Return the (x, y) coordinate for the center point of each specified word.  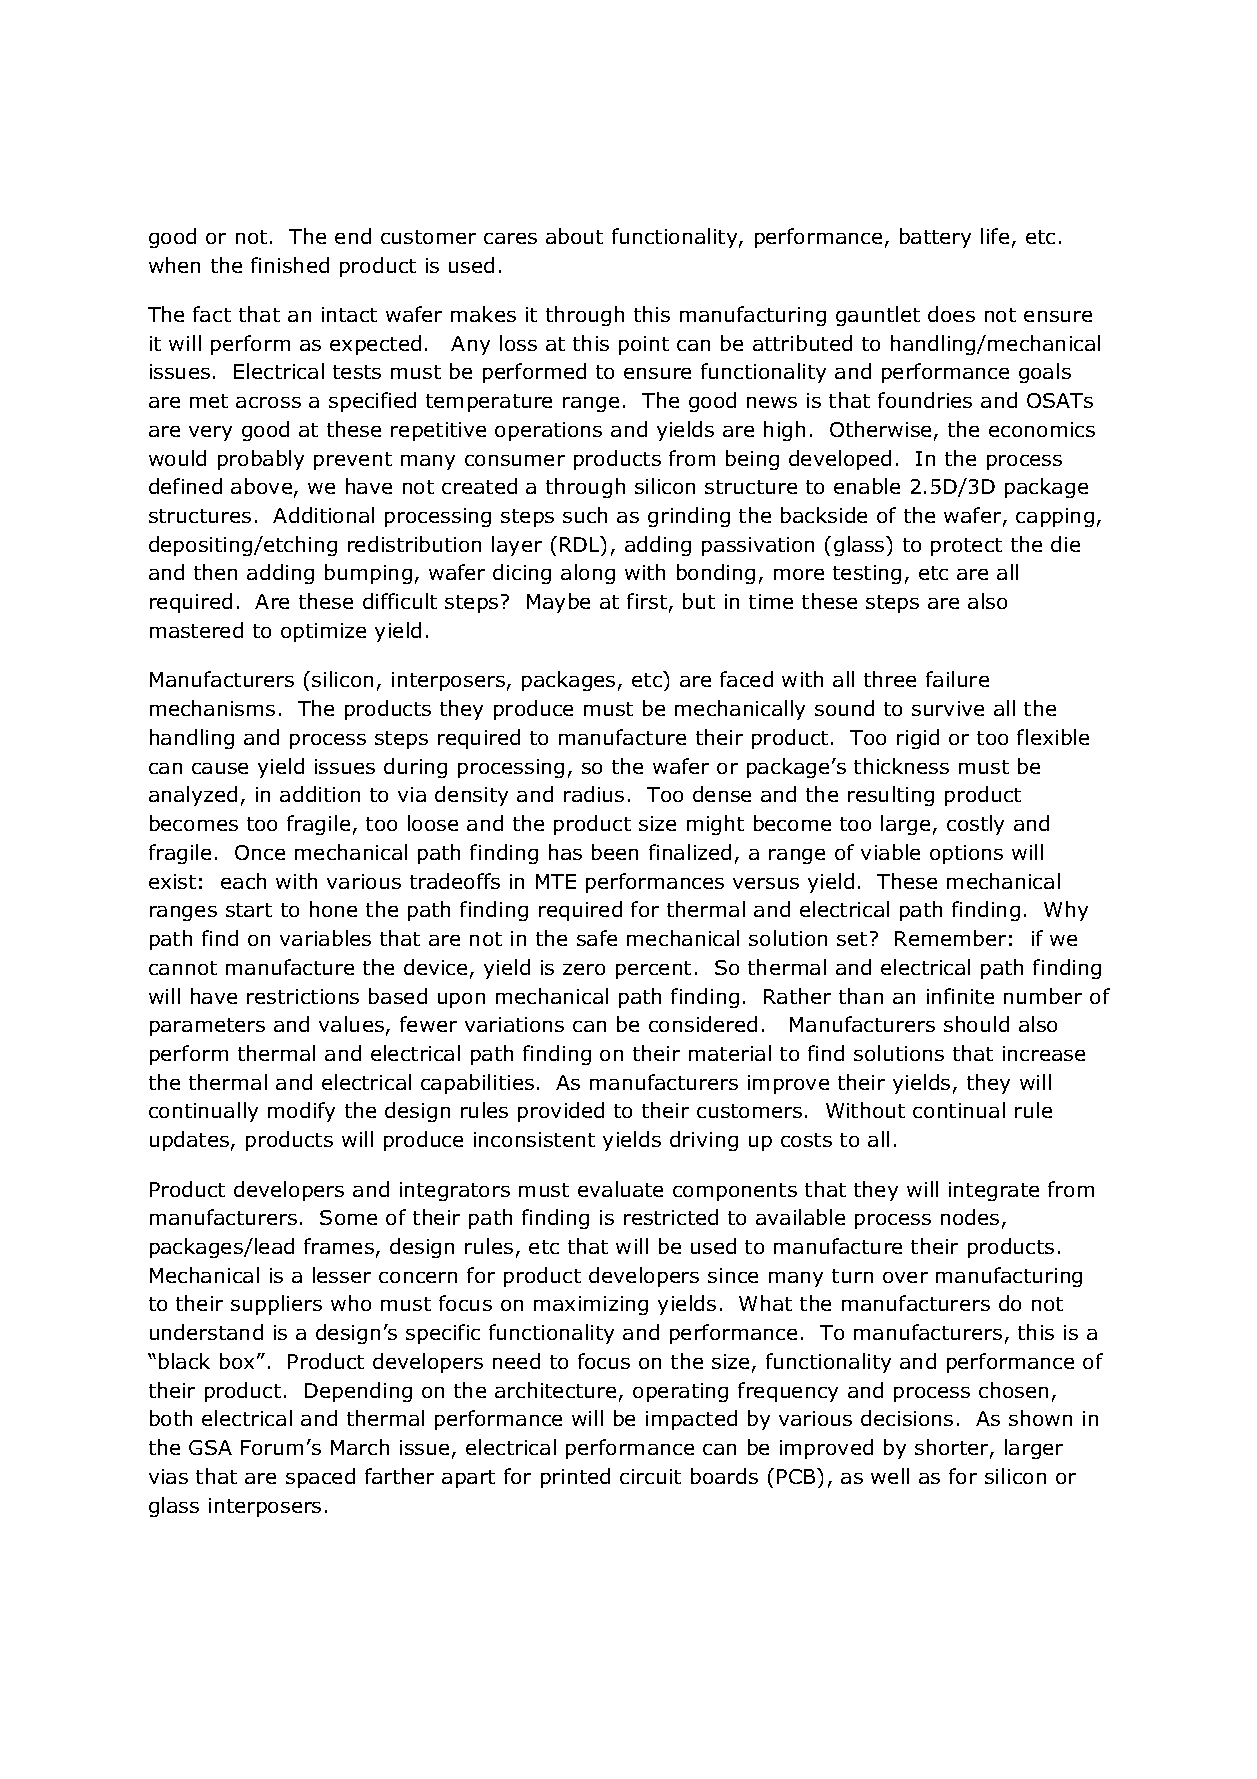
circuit (650, 1476)
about (574, 236)
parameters (207, 1027)
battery (935, 238)
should (976, 1024)
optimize (323, 632)
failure (957, 679)
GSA (210, 1447)
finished (290, 265)
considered (703, 1024)
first (648, 602)
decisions (907, 1418)
